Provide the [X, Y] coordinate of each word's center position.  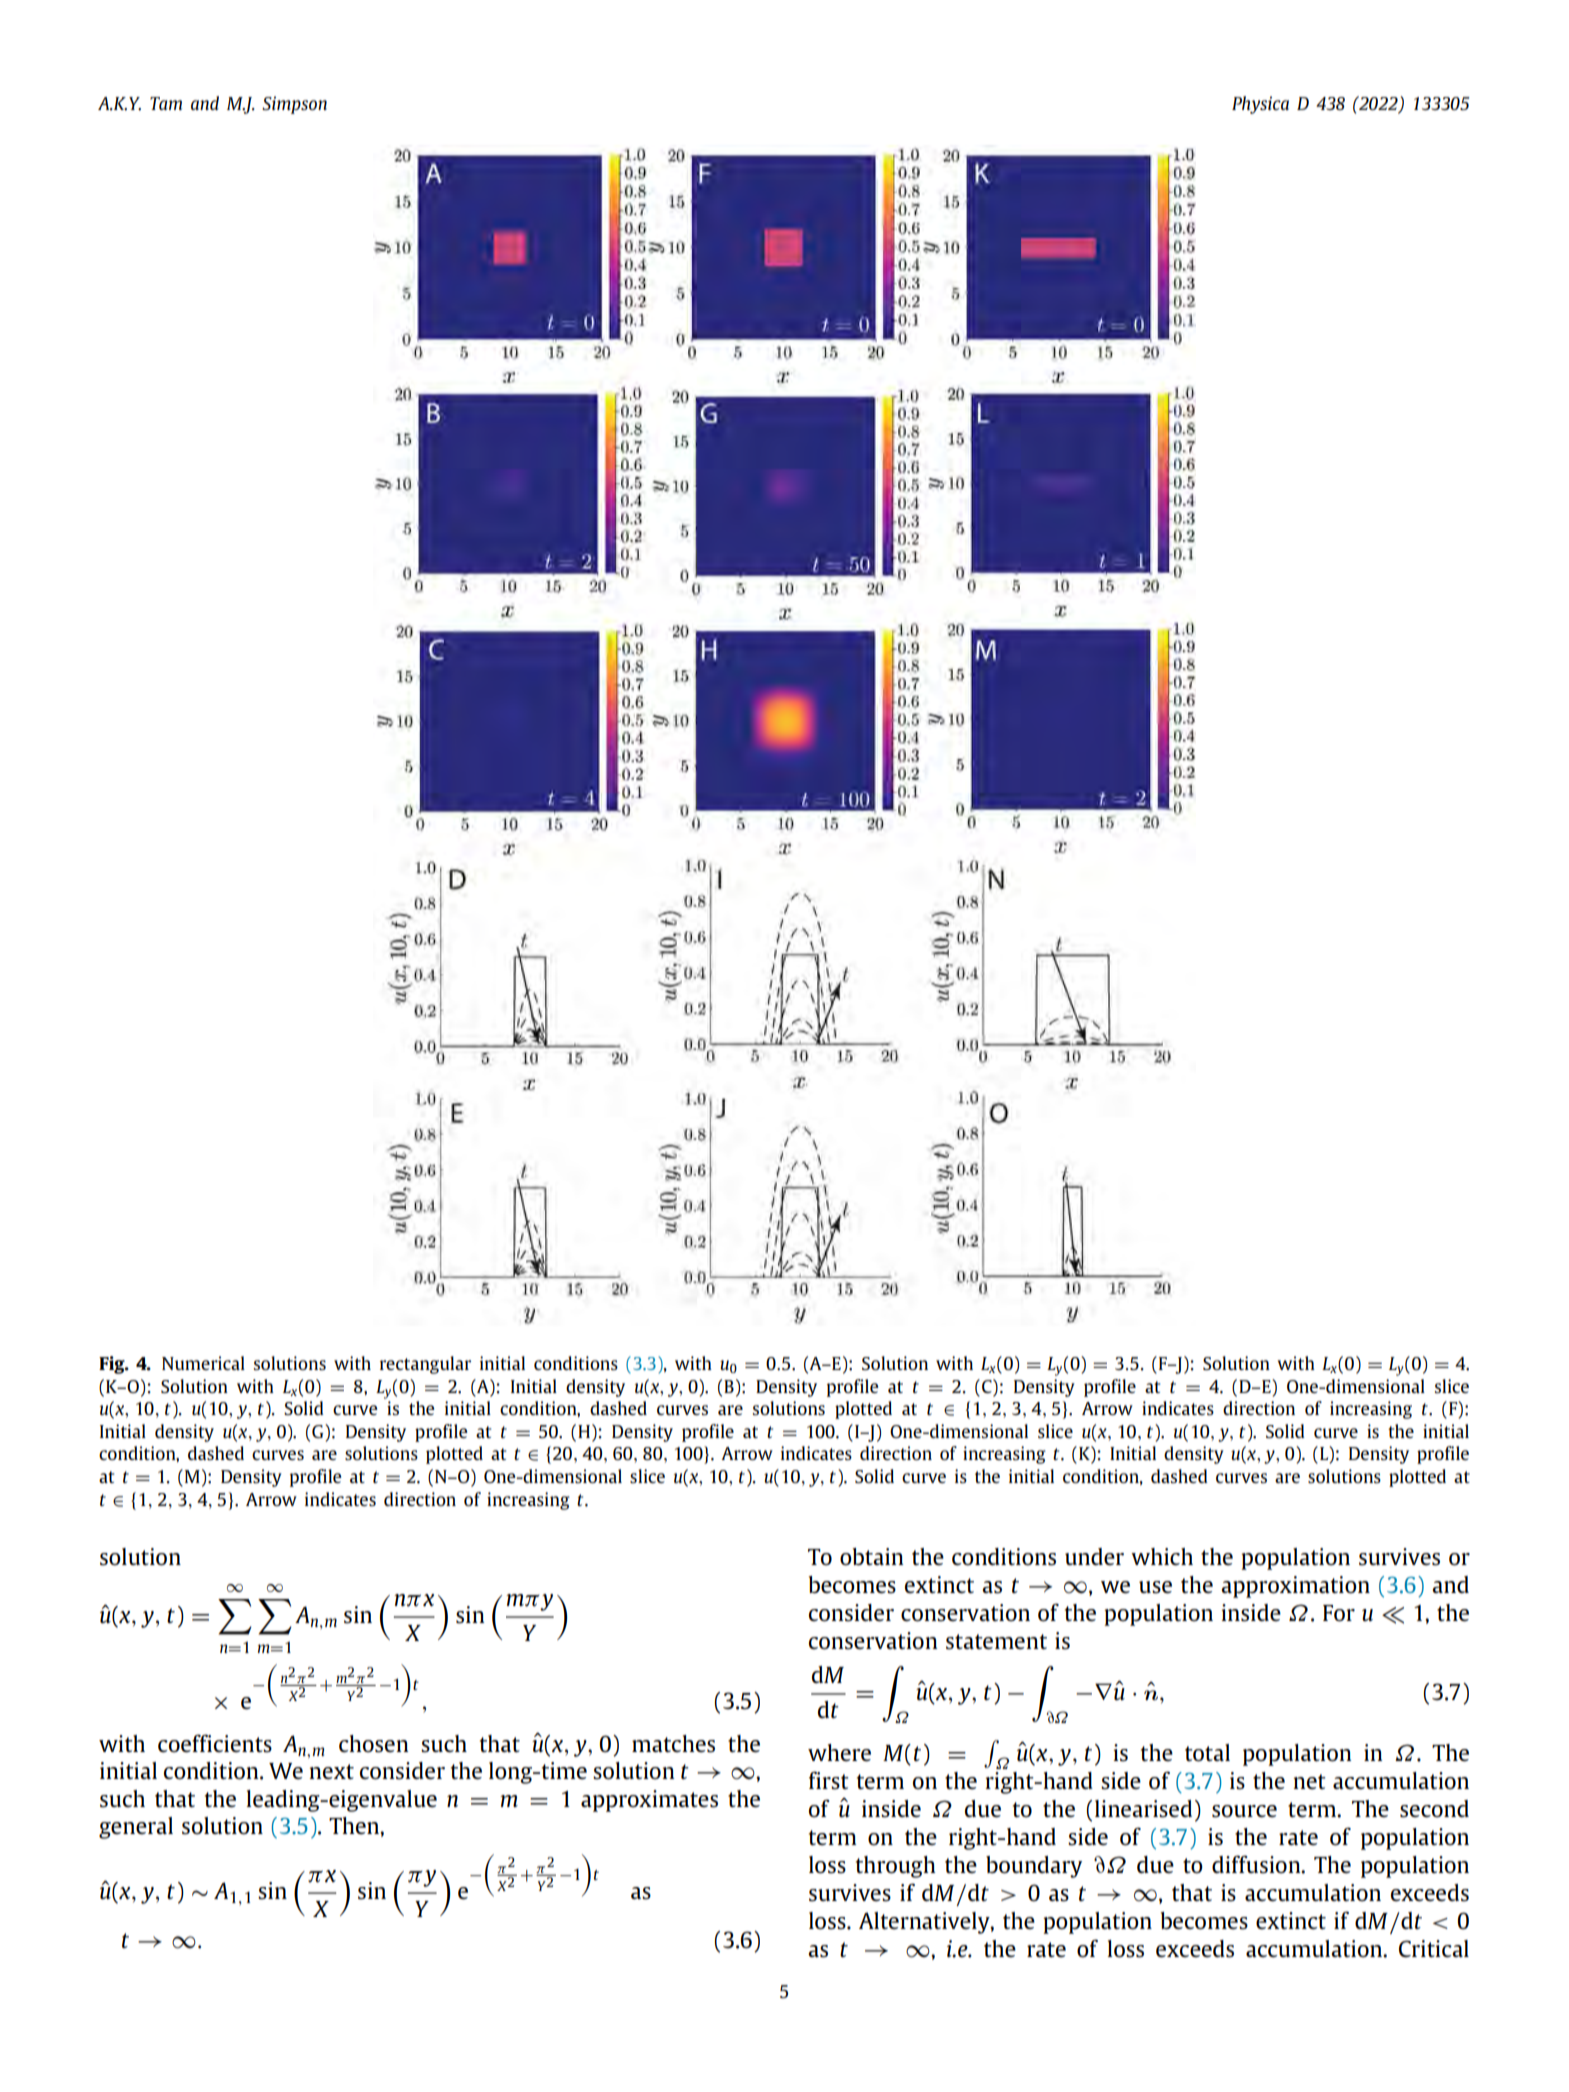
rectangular [425, 1365]
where [839, 1753]
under [1094, 1557]
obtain [872, 1557]
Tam [166, 103]
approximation [1295, 1587]
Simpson [294, 105]
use [1155, 1587]
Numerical [203, 1363]
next [331, 1772]
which [1162, 1557]
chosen [374, 1744]
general [136, 1828]
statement [996, 1642]
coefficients [215, 1743]
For [1339, 1613]
